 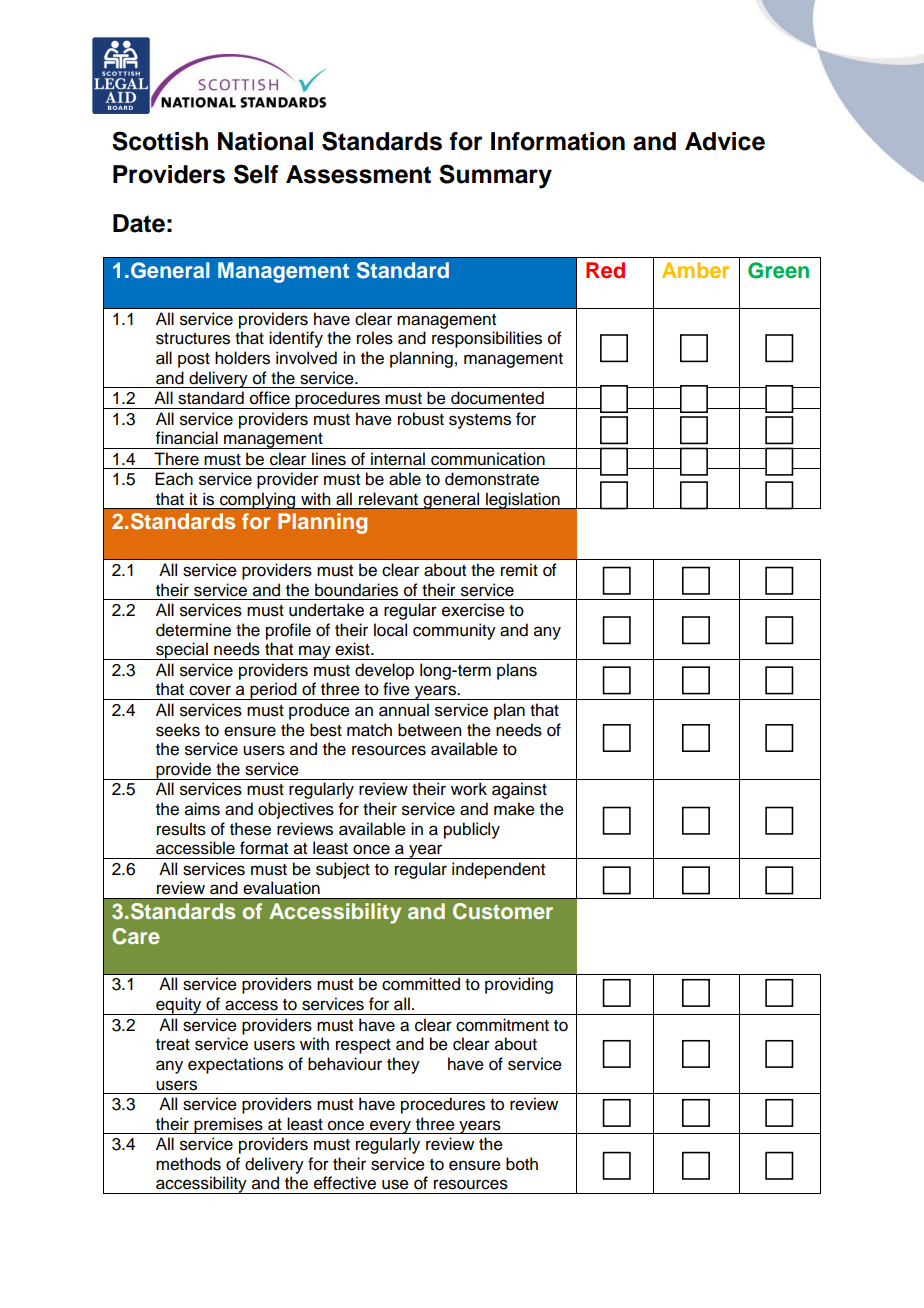 What do you see at coordinates (495, 176) in the screenshot?
I see `Summary` at bounding box center [495, 176].
